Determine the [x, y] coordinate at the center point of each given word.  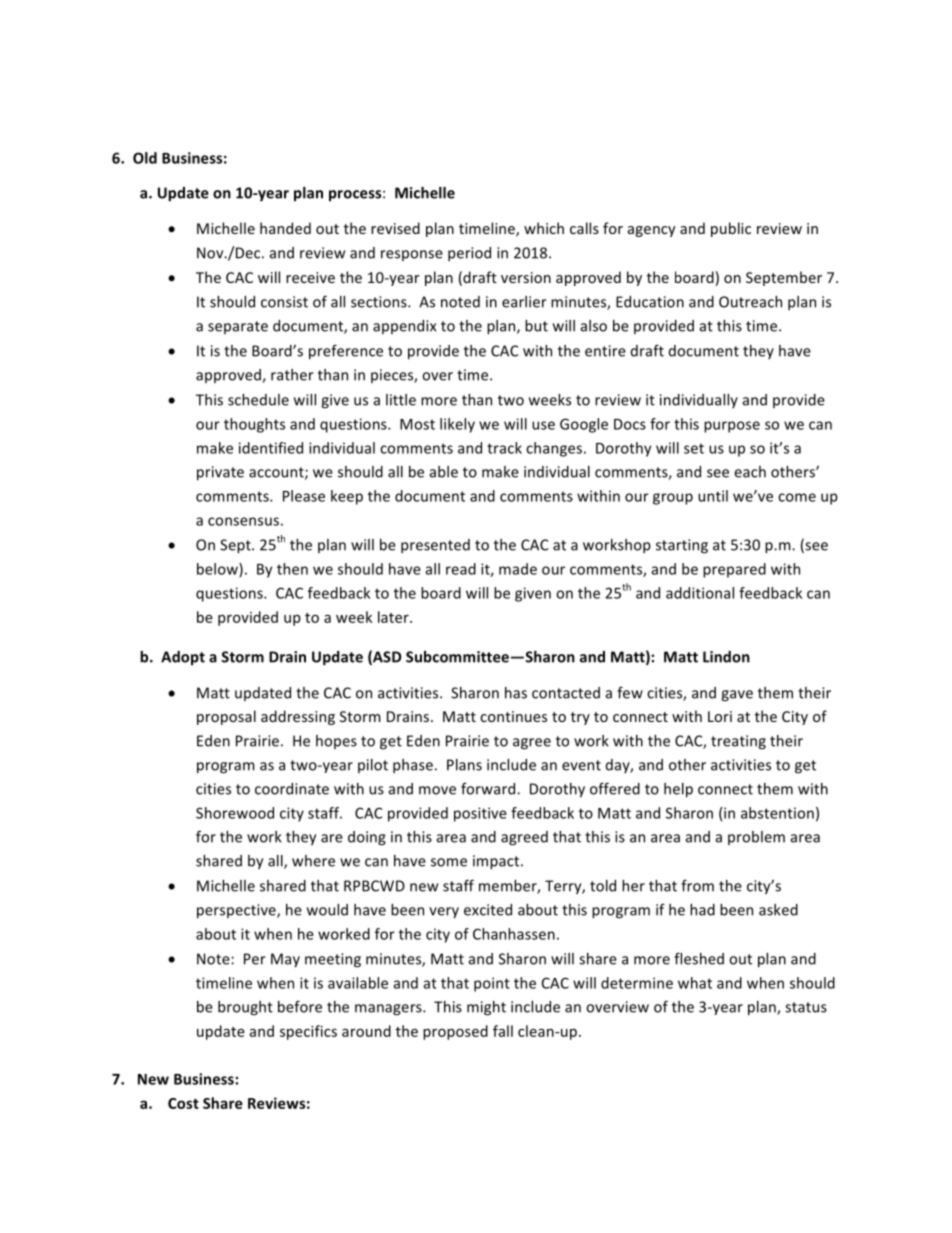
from [697, 885]
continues [513, 716]
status [806, 1007]
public [731, 229]
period [469, 254]
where [313, 861]
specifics [308, 1032]
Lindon [726, 657]
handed [285, 228]
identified [271, 448]
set [694, 448]
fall [503, 1031]
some [449, 862]
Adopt [183, 658]
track [504, 448]
